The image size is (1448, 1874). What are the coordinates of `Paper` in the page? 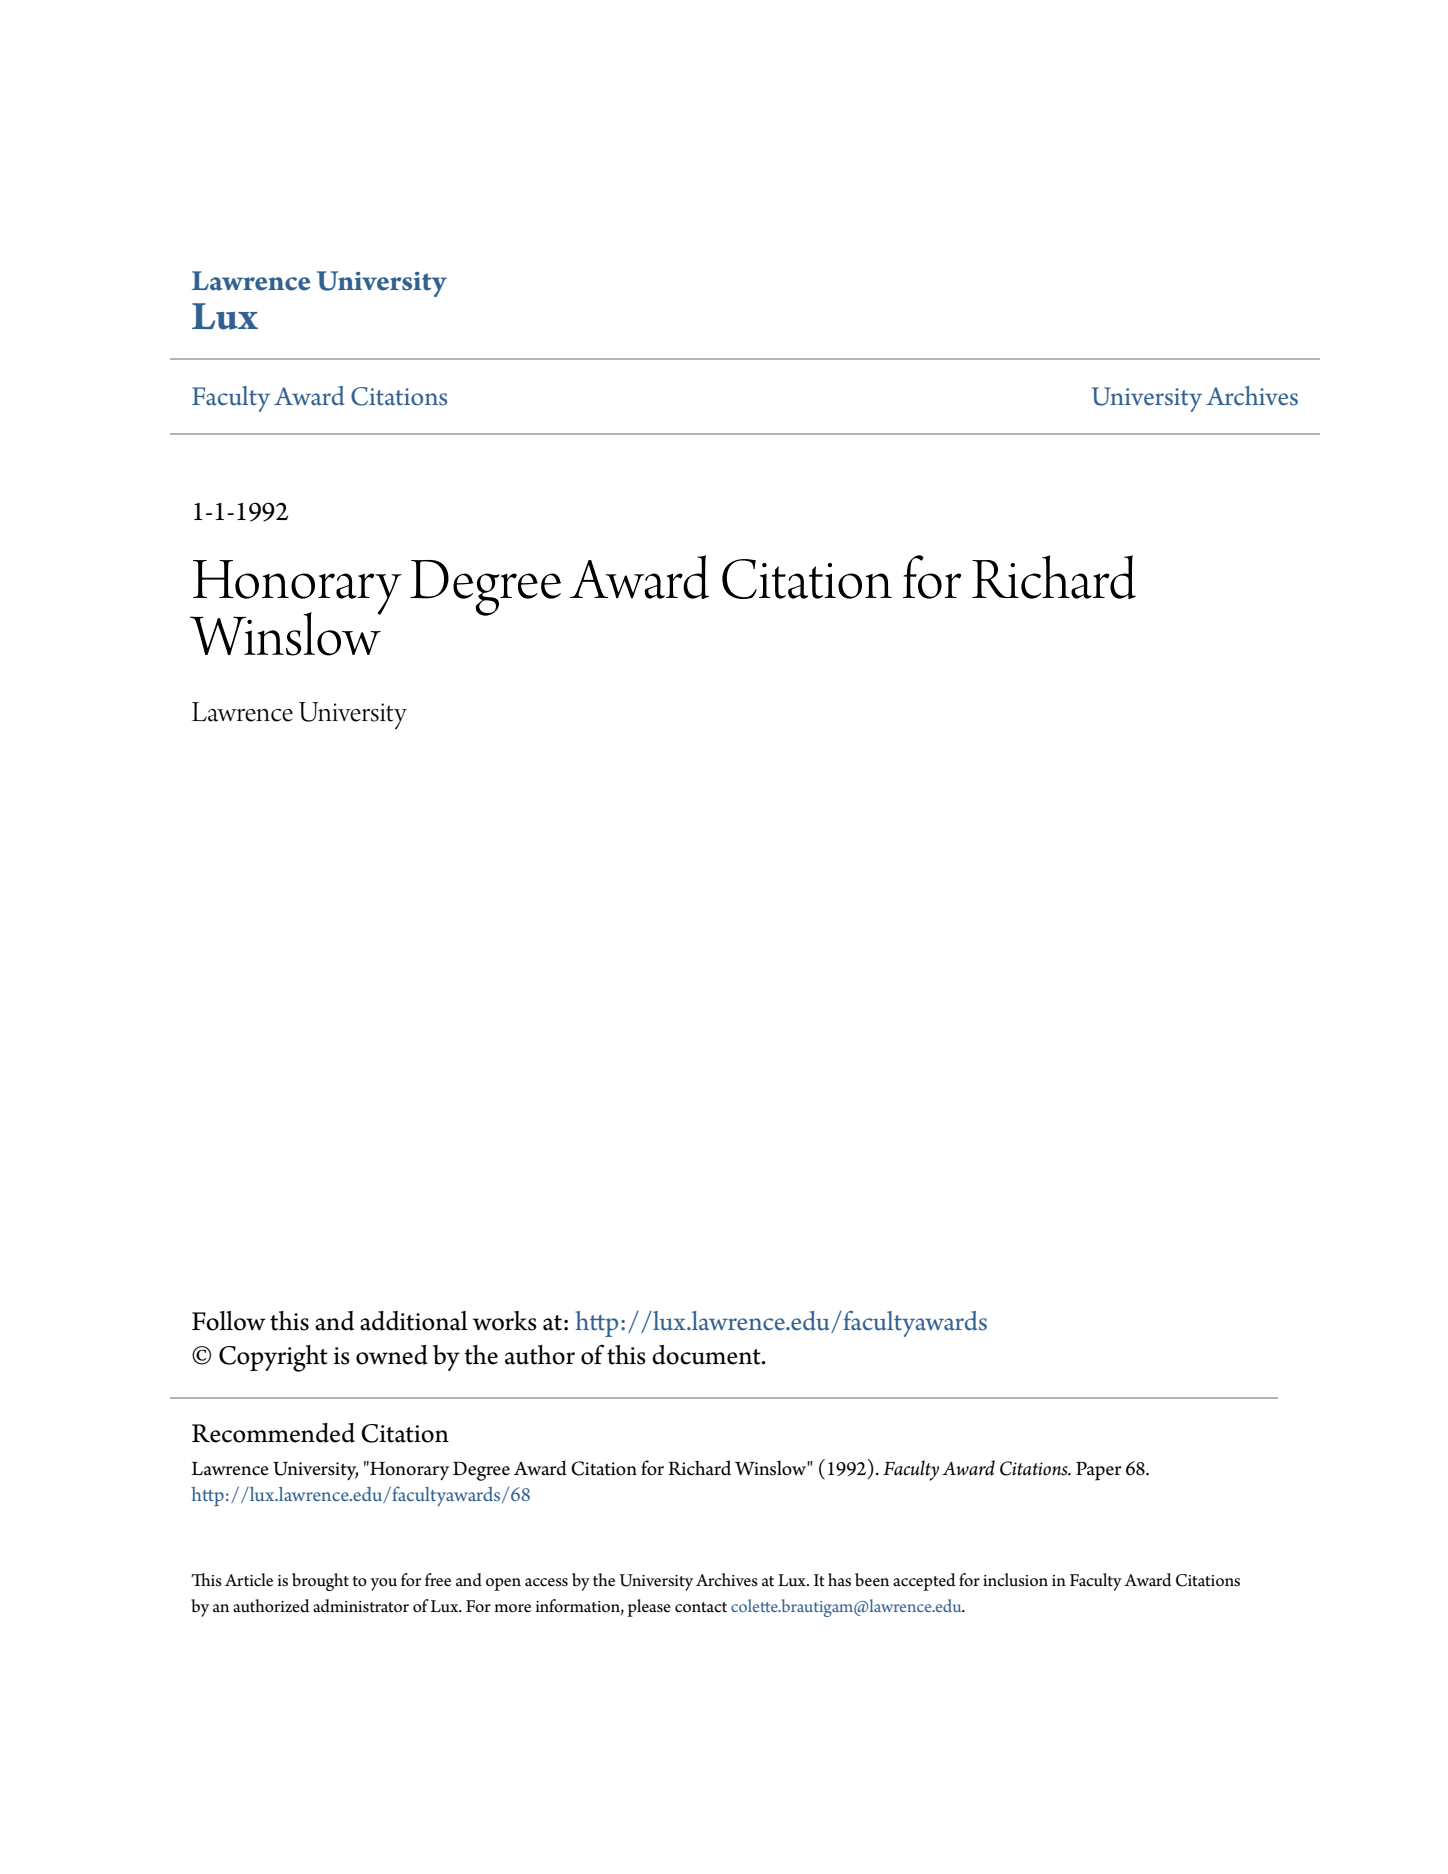 It's located at (1099, 1471).
